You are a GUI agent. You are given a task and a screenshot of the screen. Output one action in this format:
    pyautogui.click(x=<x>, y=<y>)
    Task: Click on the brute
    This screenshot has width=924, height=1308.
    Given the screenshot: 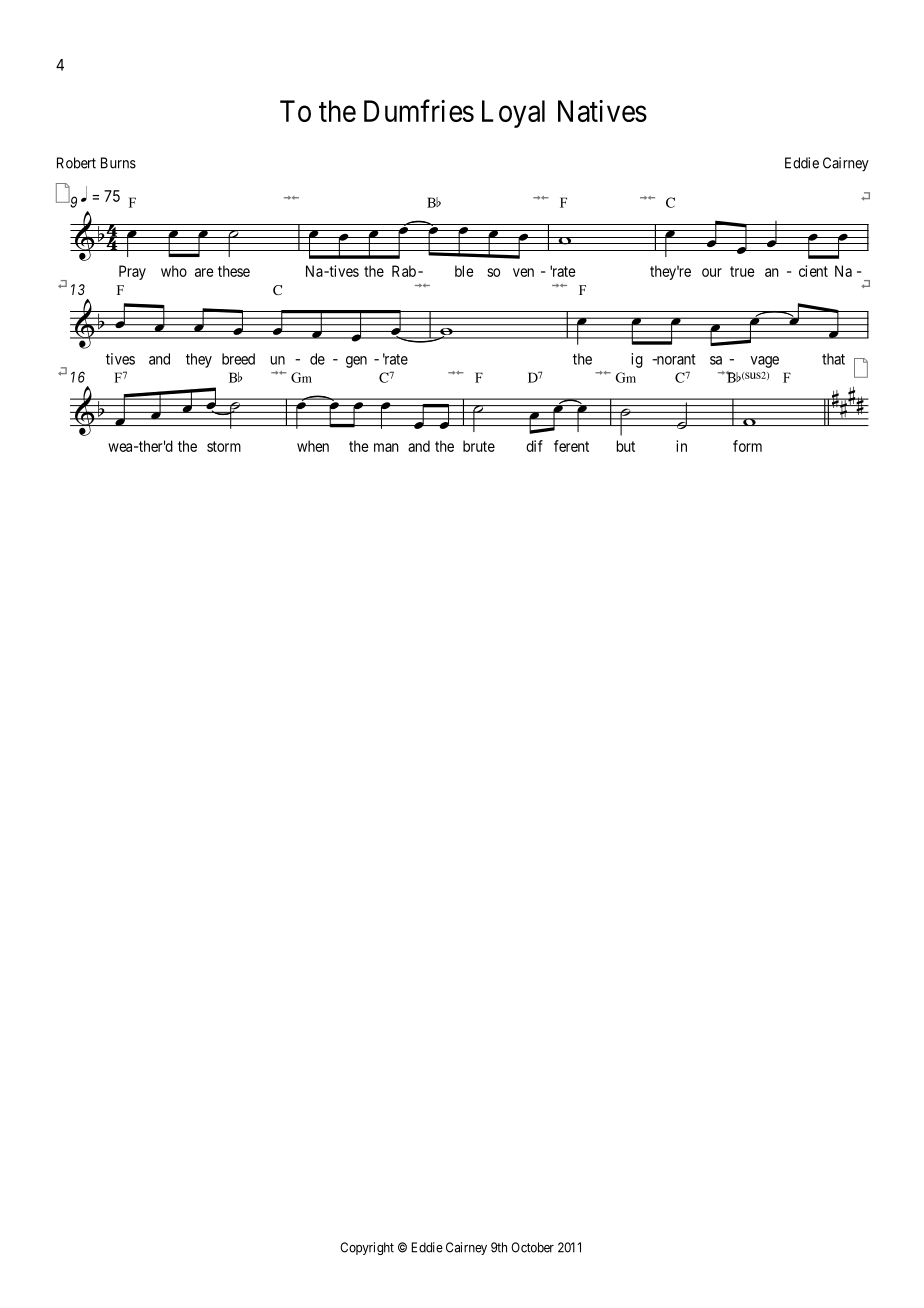 What is the action you would take?
    pyautogui.click(x=479, y=446)
